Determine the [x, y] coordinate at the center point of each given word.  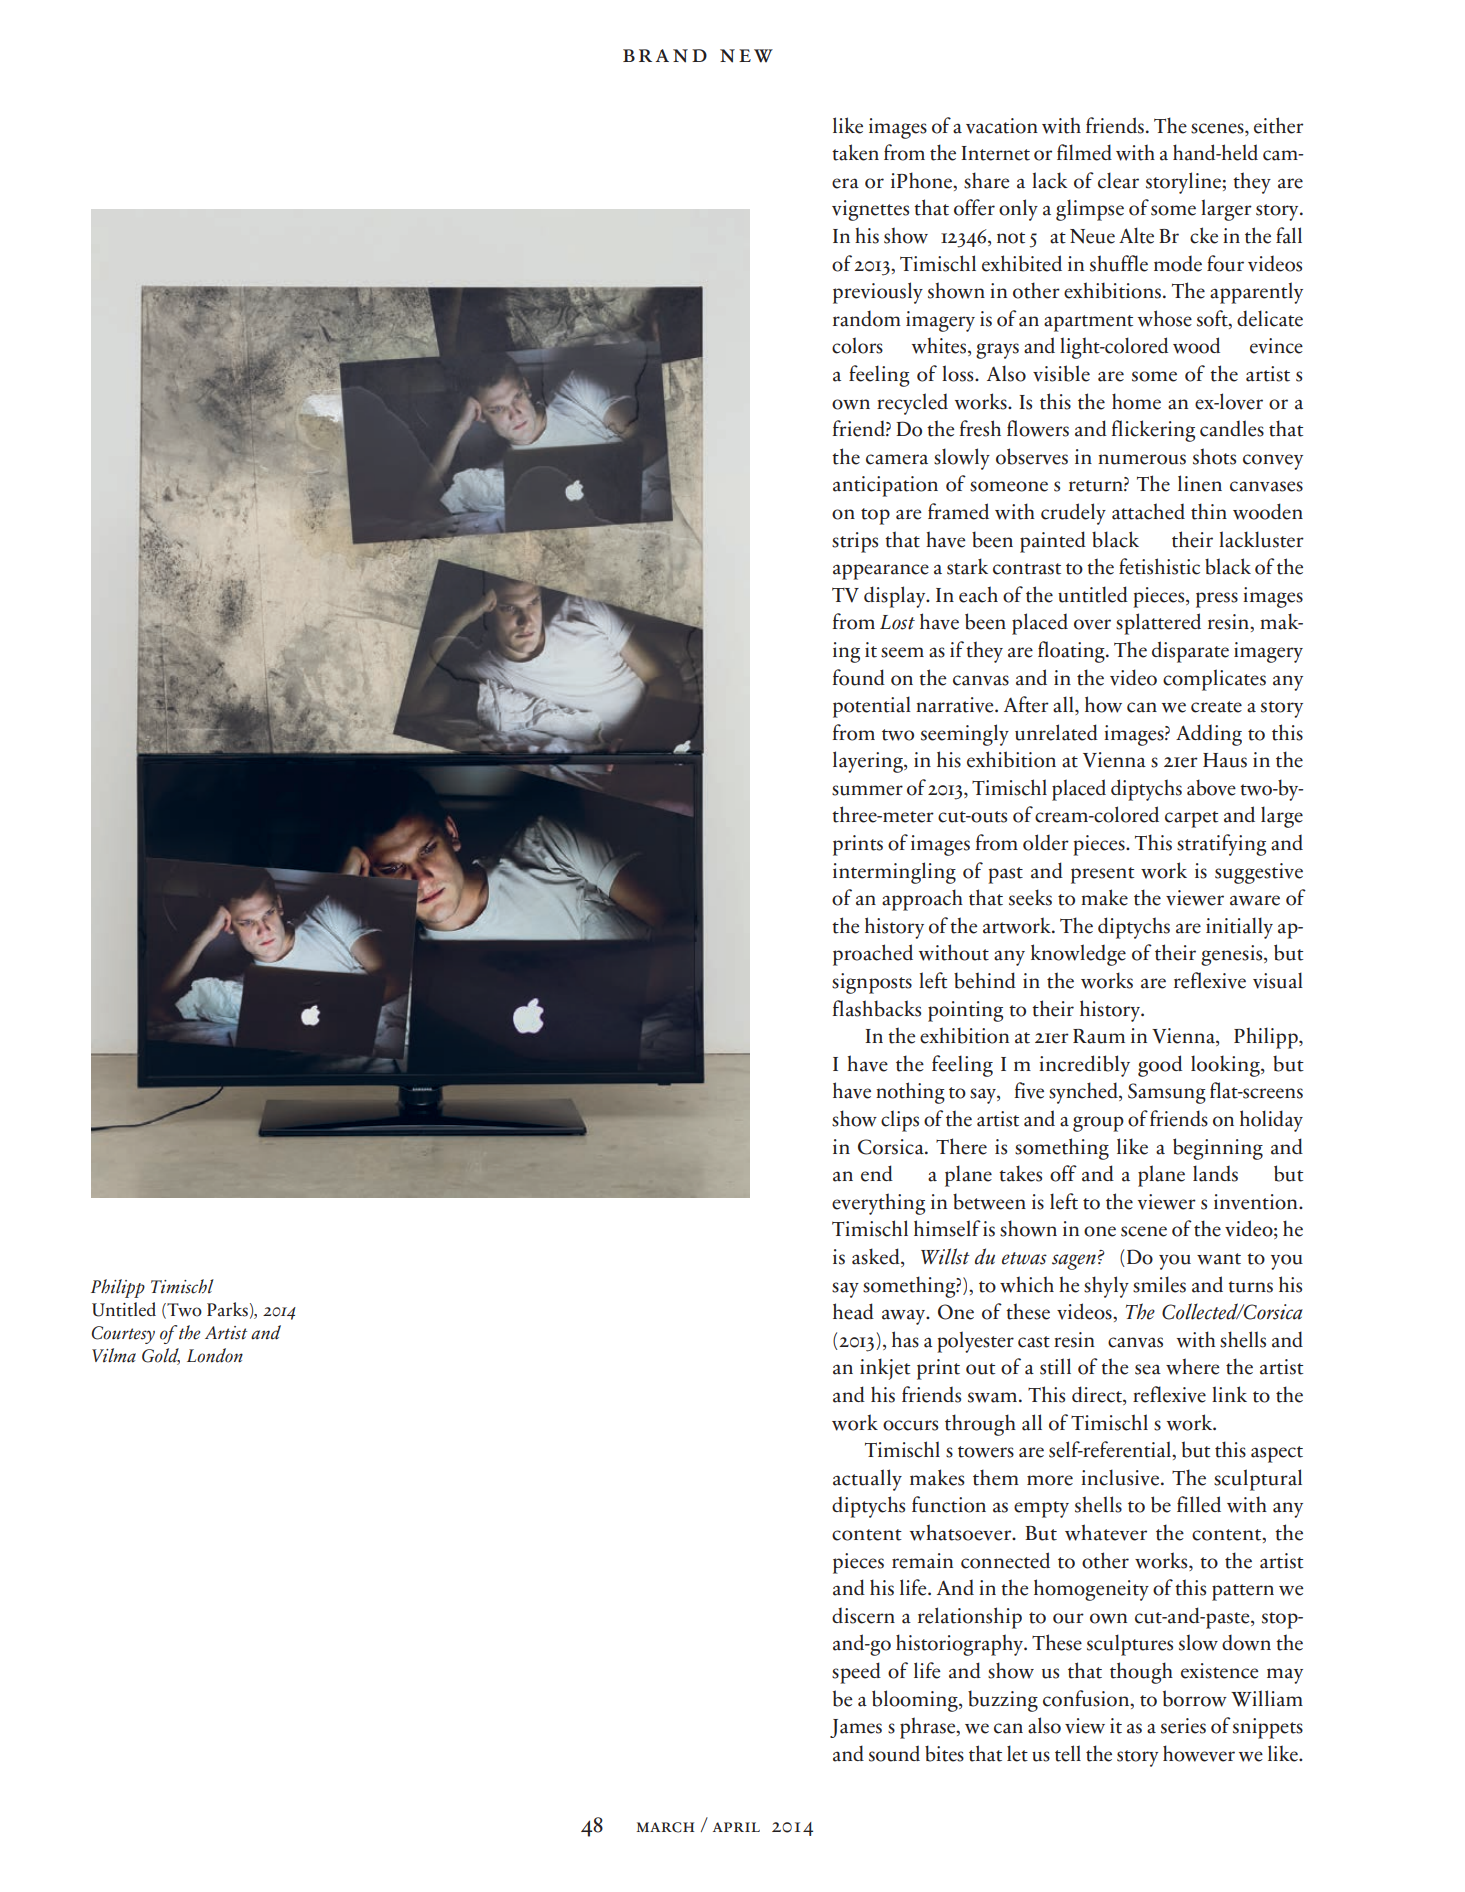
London [215, 1355]
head [853, 1311]
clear [1118, 180]
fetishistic [1159, 566]
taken [855, 152]
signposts [872, 983]
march [665, 1827]
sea [1148, 1369]
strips [855, 542]
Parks [227, 1309]
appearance [881, 572]
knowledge [1078, 955]
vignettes [870, 210]
